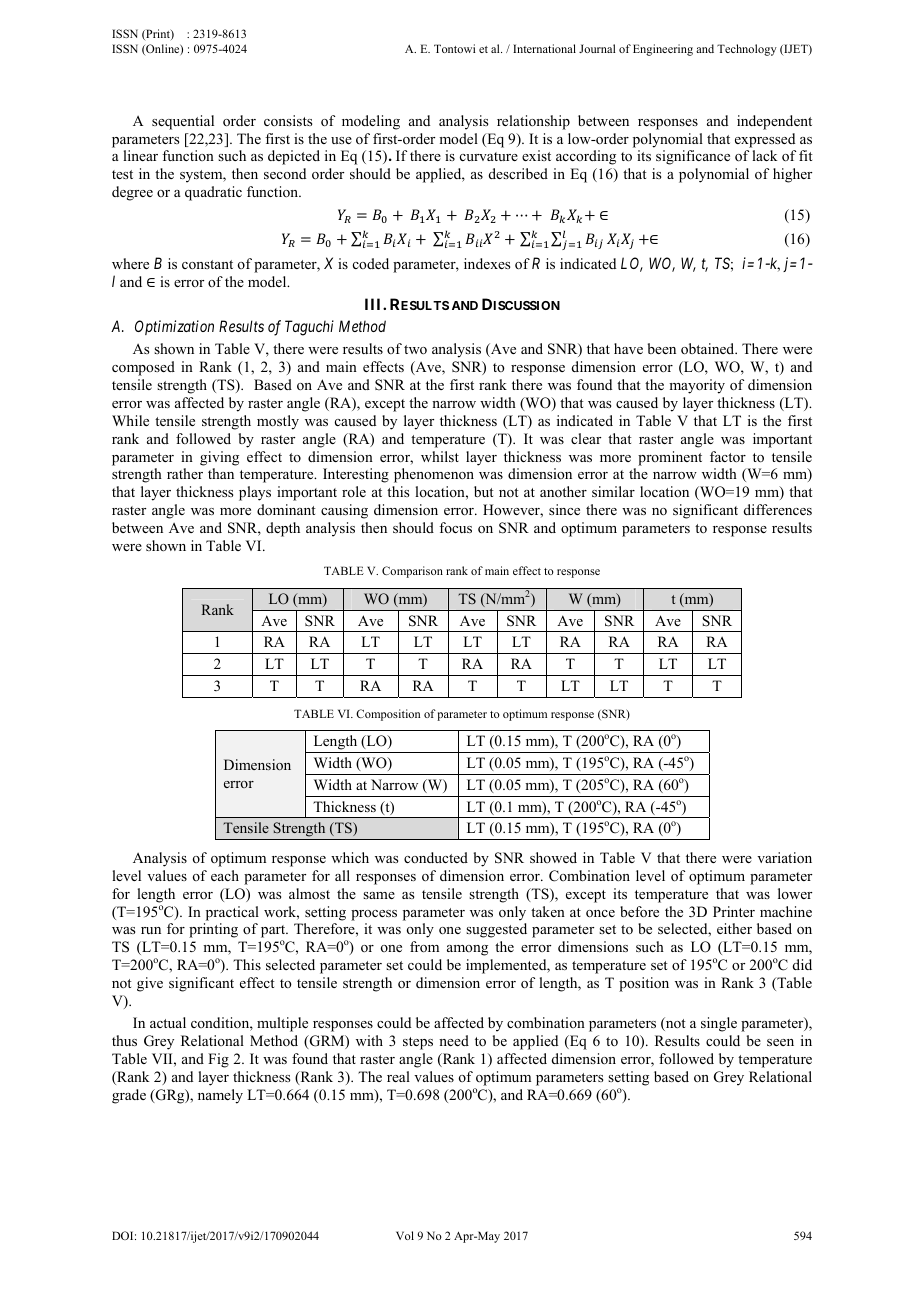  I want to click on Vol, so click(405, 1235).
